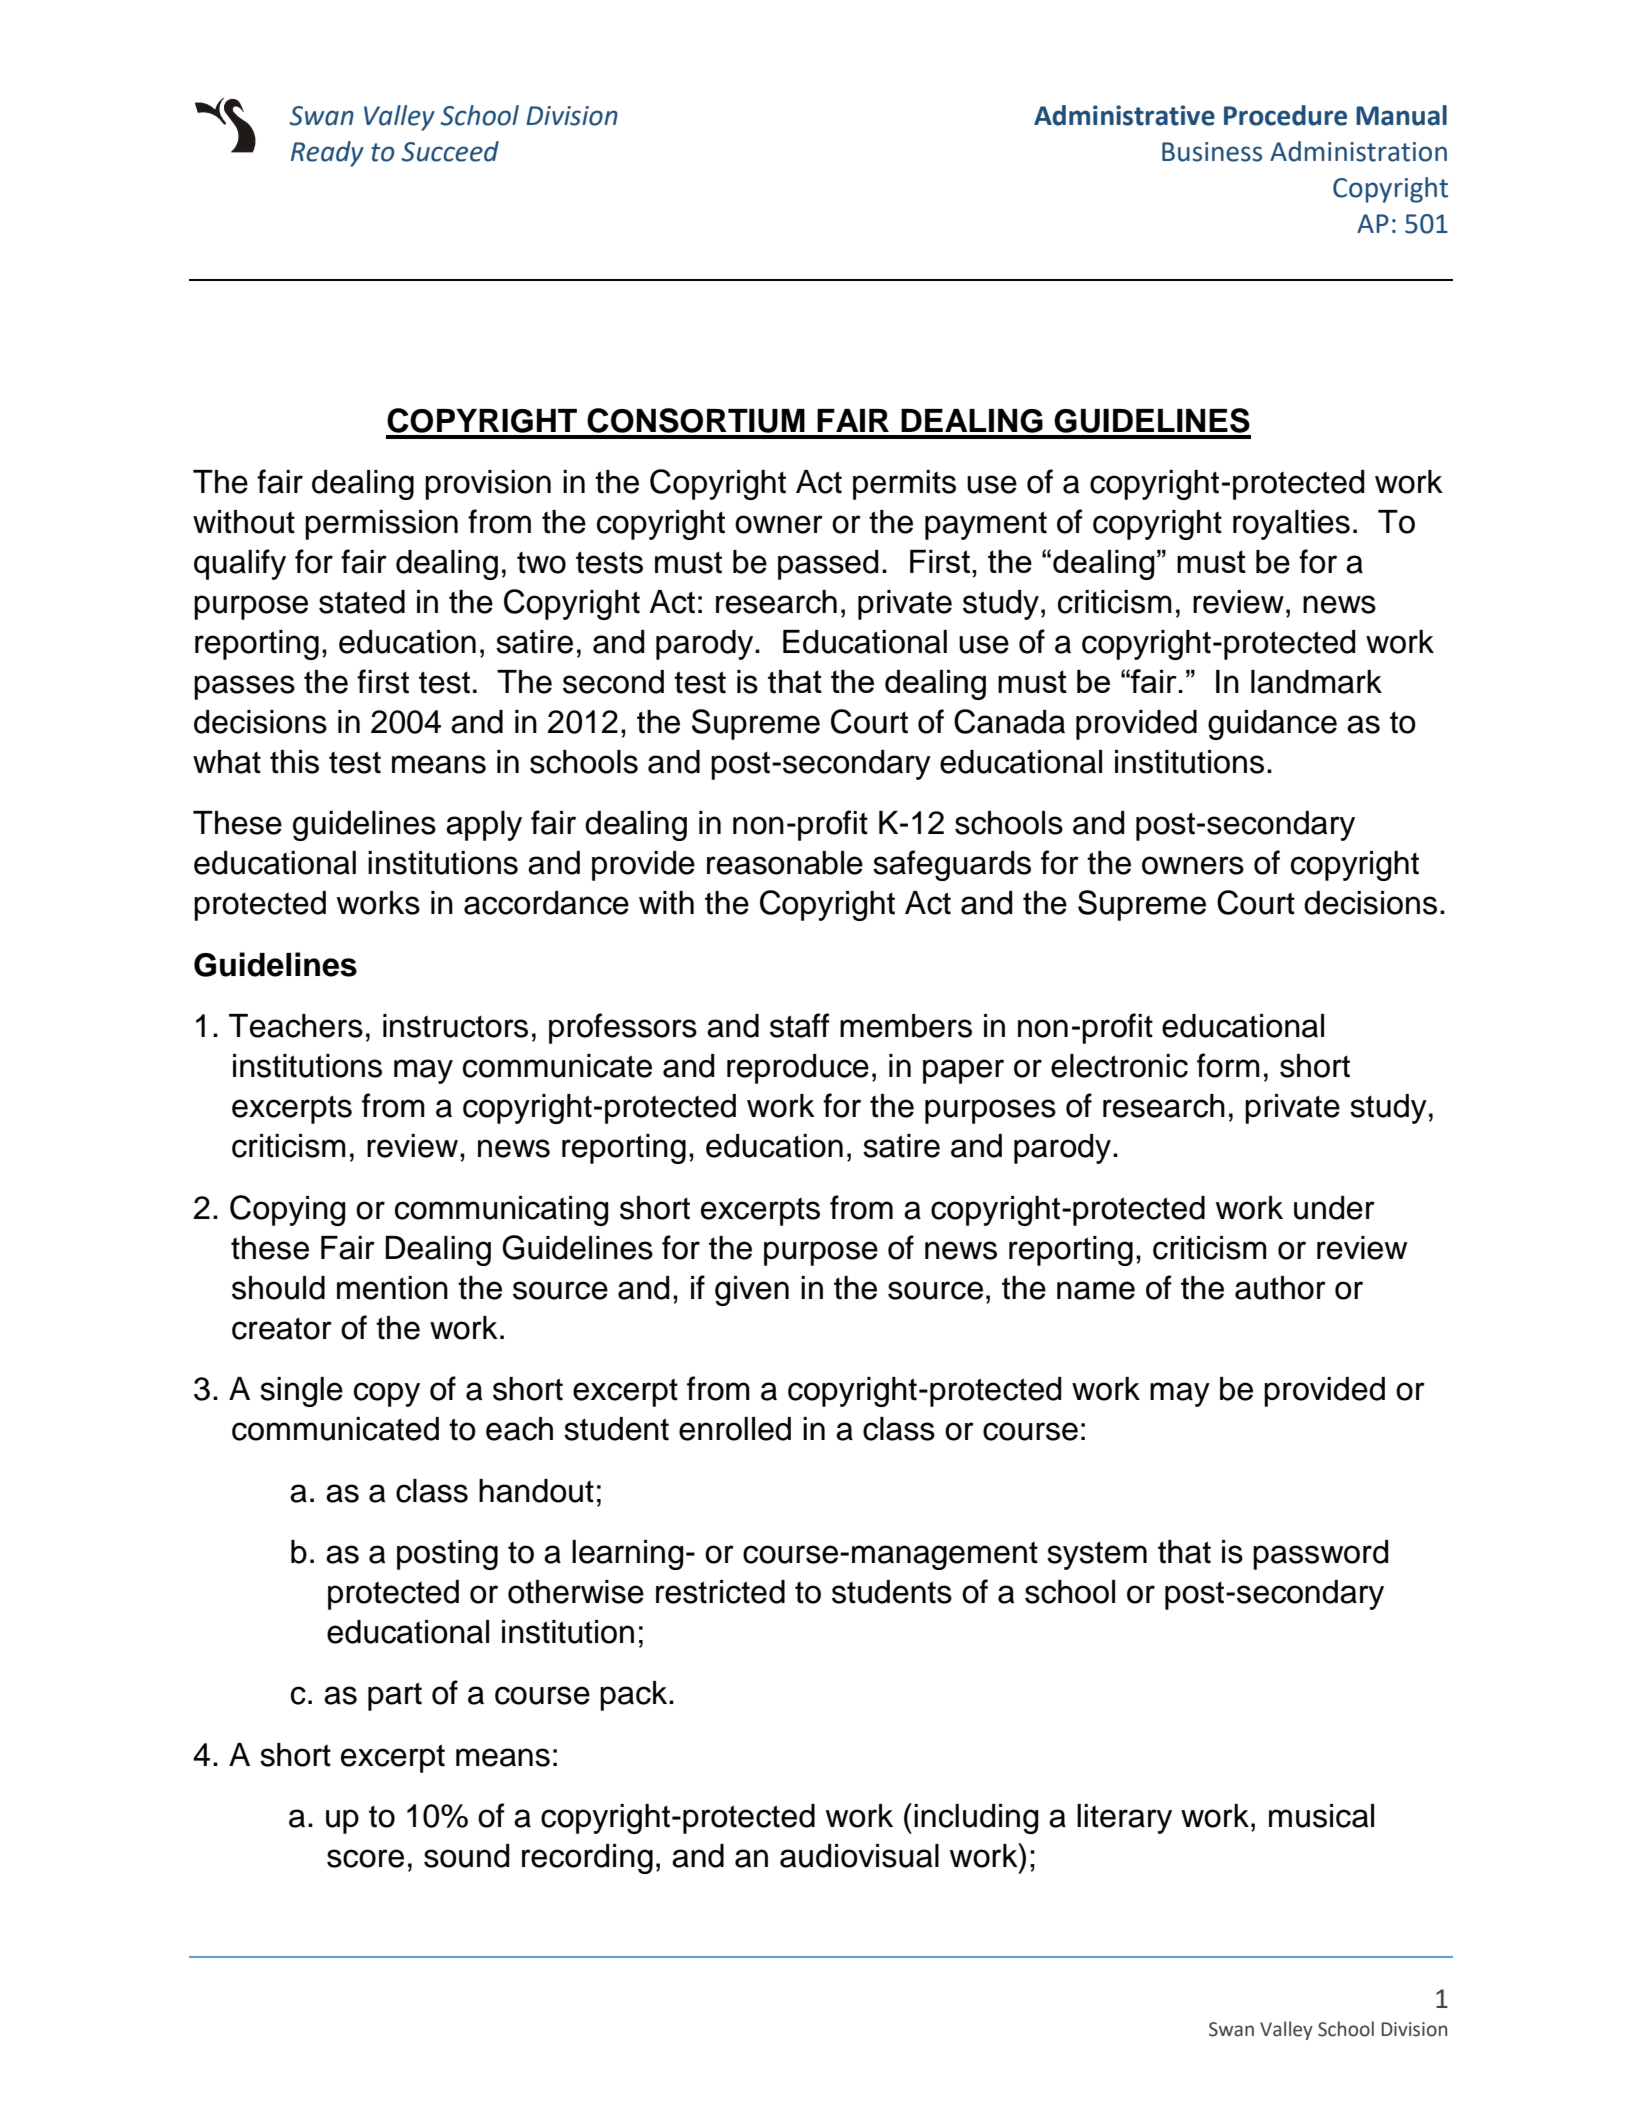 Image resolution: width=1642 pixels, height=2126 pixels. What do you see at coordinates (1272, 725) in the page?
I see `guidance` at bounding box center [1272, 725].
